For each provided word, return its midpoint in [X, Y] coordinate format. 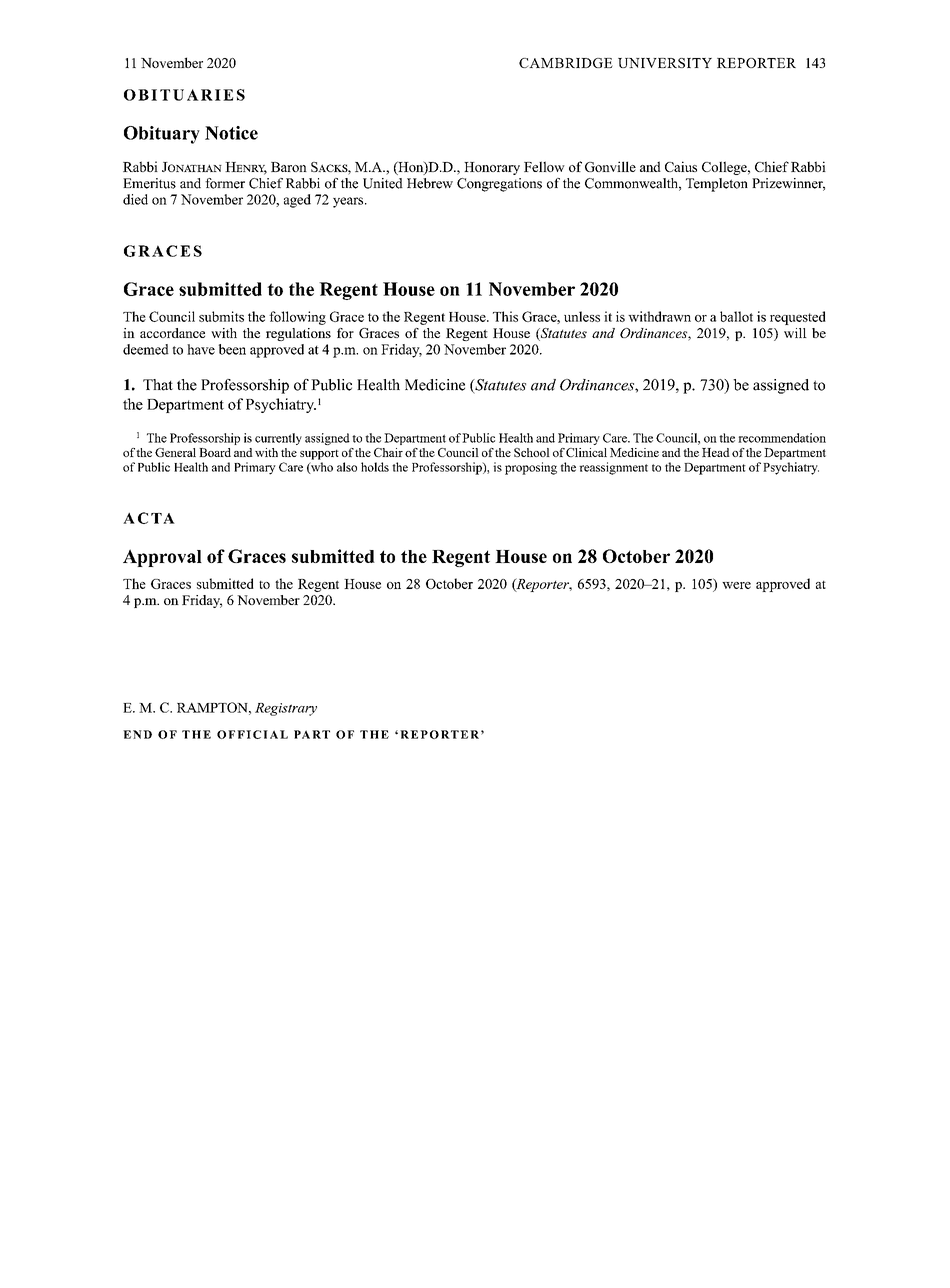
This [505, 316]
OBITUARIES [184, 95]
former [225, 183]
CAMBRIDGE [566, 63]
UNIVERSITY [665, 63]
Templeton [717, 185]
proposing [531, 468]
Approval [162, 558]
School [532, 452]
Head [716, 452]
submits [221, 316]
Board [215, 452]
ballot [736, 316]
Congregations [499, 185]
